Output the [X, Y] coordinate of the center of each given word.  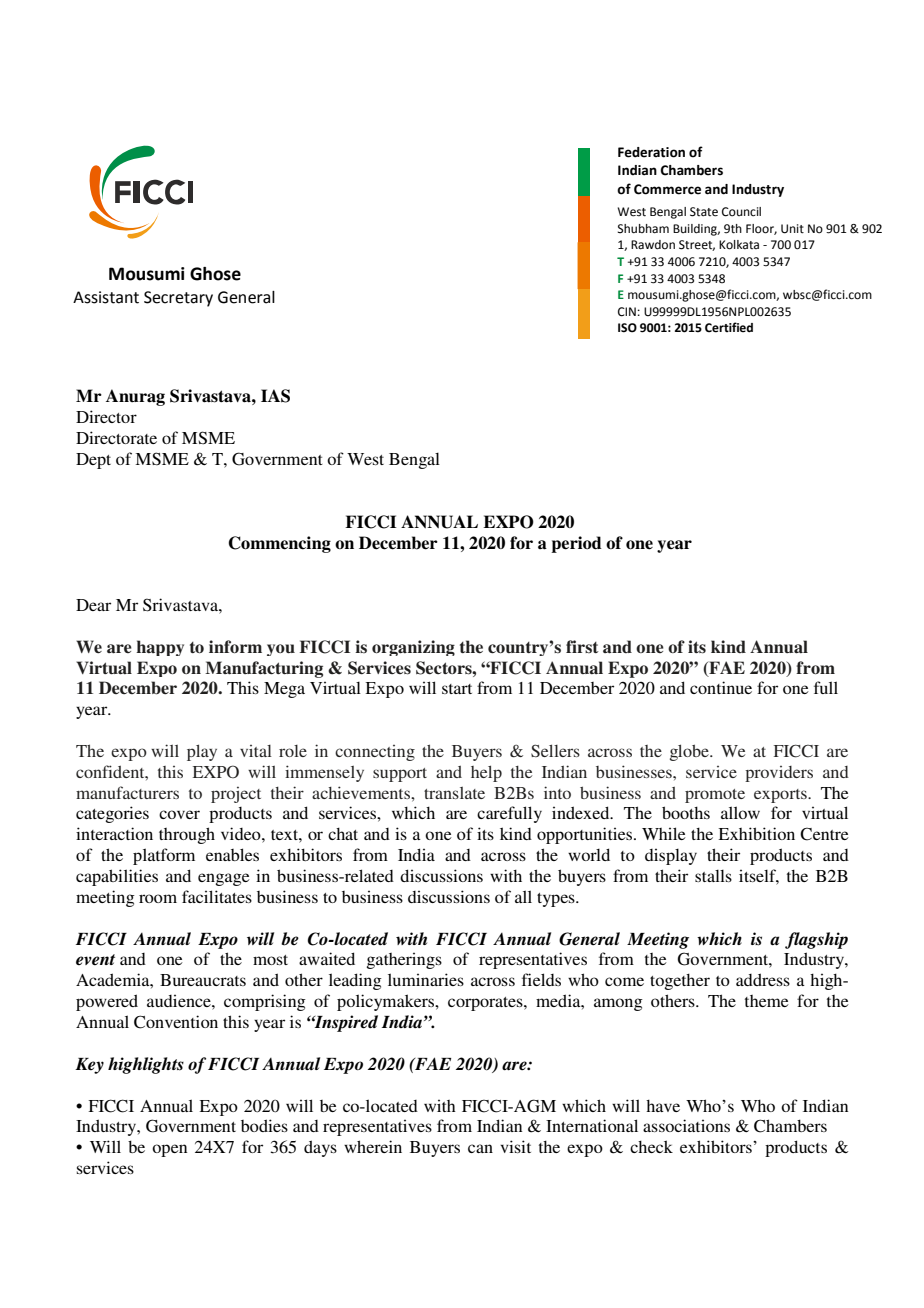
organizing [413, 648]
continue [721, 687]
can [480, 1148]
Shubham [643, 229]
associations [686, 1125]
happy [160, 648]
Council [741, 212]
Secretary [178, 299]
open [169, 1150]
